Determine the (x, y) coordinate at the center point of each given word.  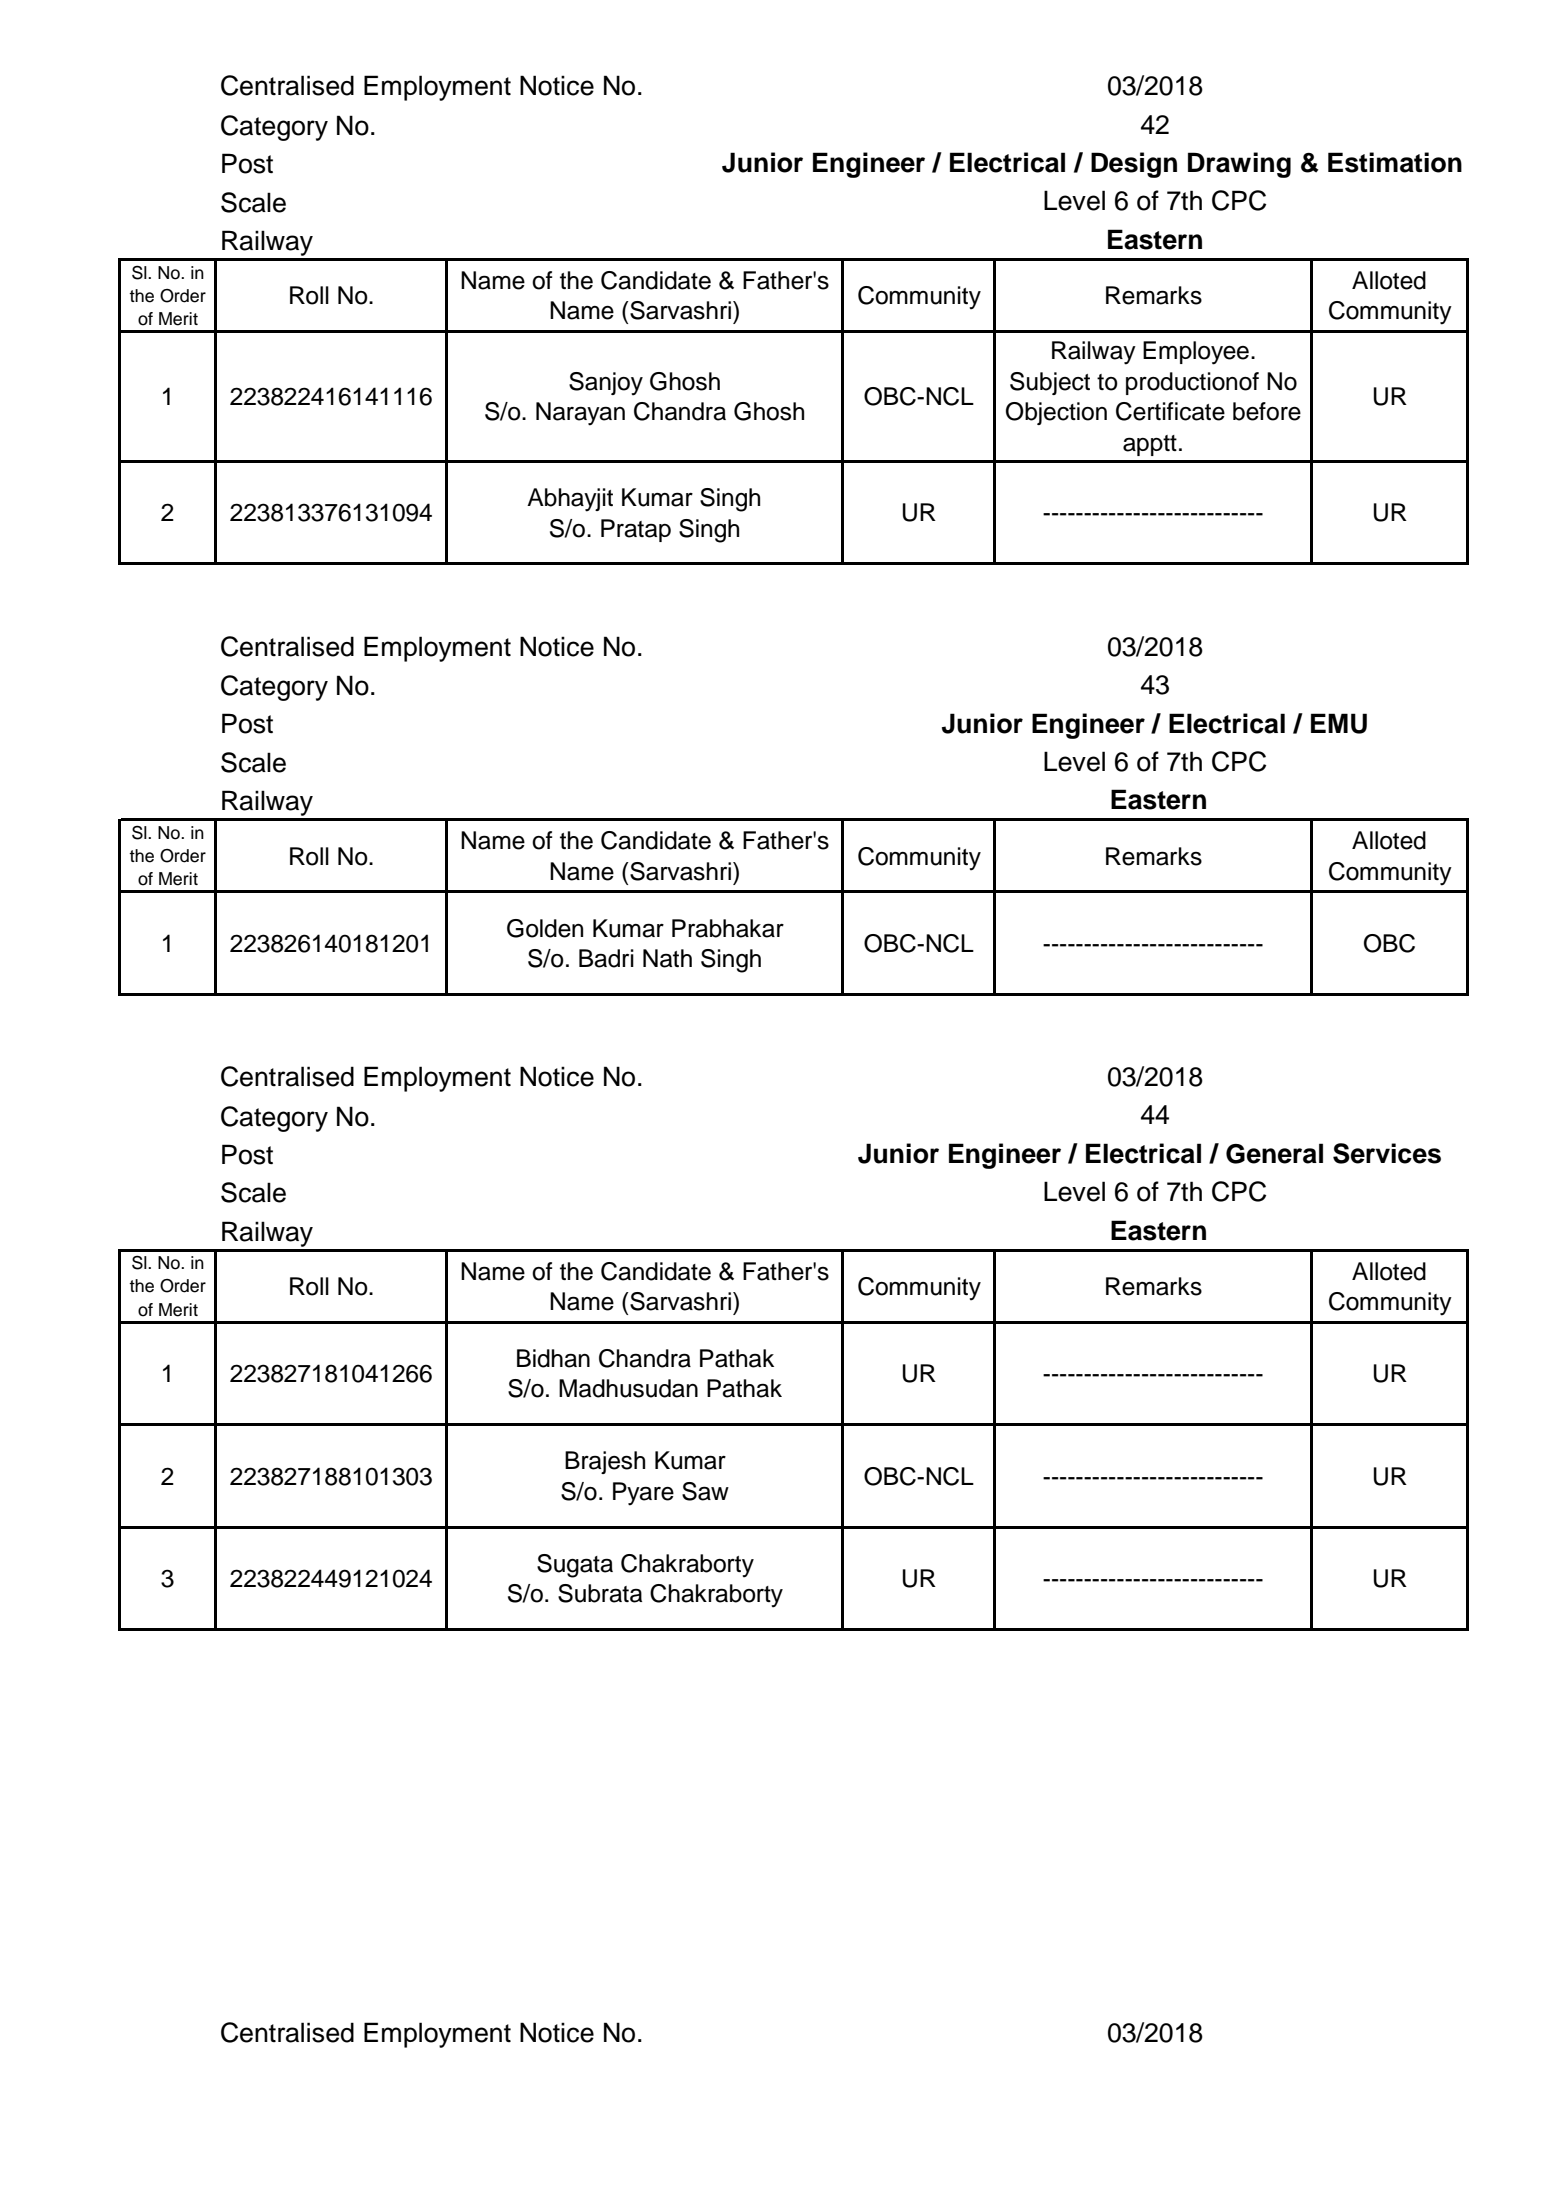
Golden (545, 928)
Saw (705, 1491)
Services (1387, 1153)
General (1274, 1153)
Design (1134, 165)
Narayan (580, 414)
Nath (667, 958)
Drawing (1239, 165)
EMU (1339, 723)
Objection (1056, 413)
